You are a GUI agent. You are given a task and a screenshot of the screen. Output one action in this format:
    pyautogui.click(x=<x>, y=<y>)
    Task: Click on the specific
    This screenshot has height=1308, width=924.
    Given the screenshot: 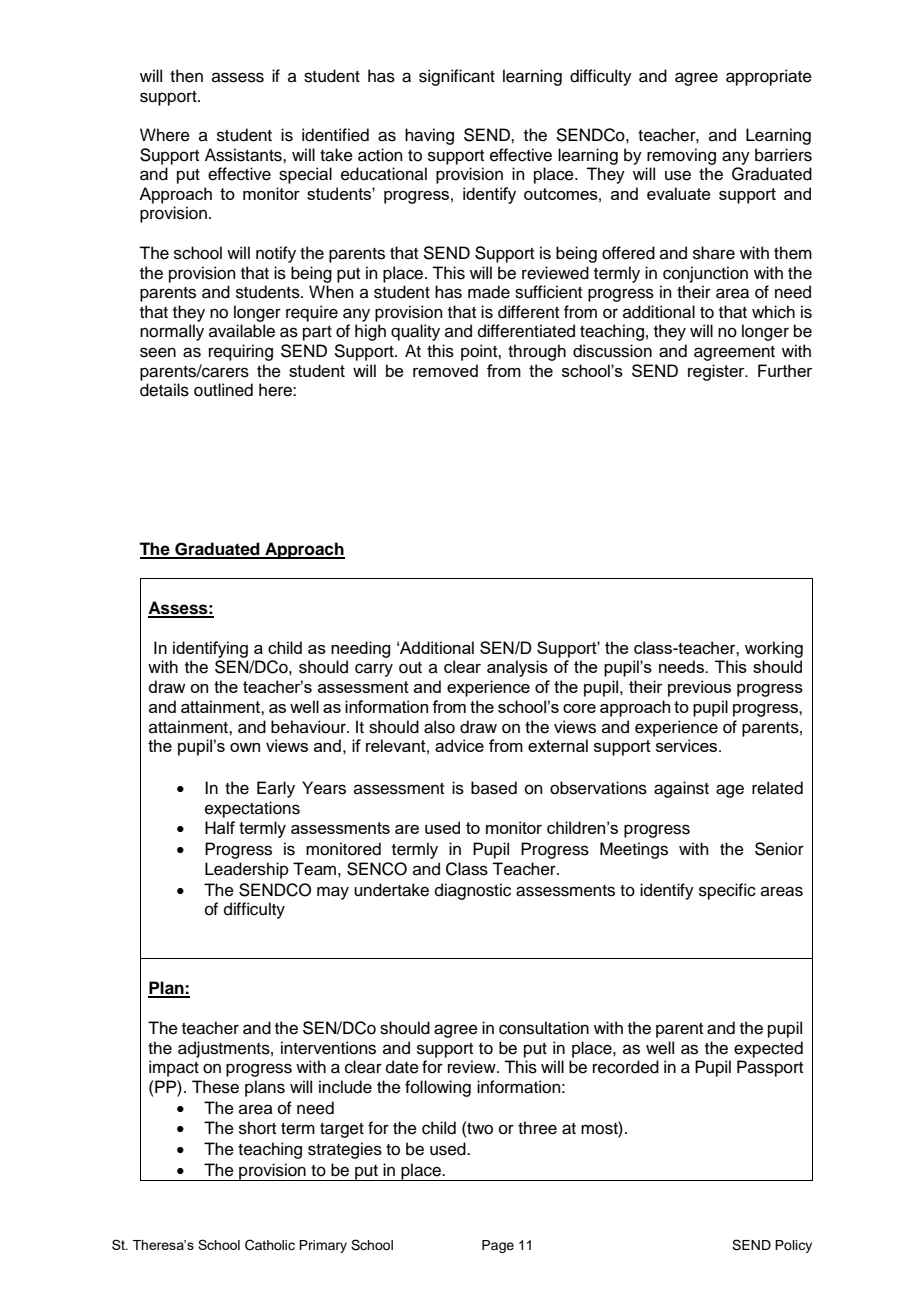 What is the action you would take?
    pyautogui.click(x=727, y=891)
